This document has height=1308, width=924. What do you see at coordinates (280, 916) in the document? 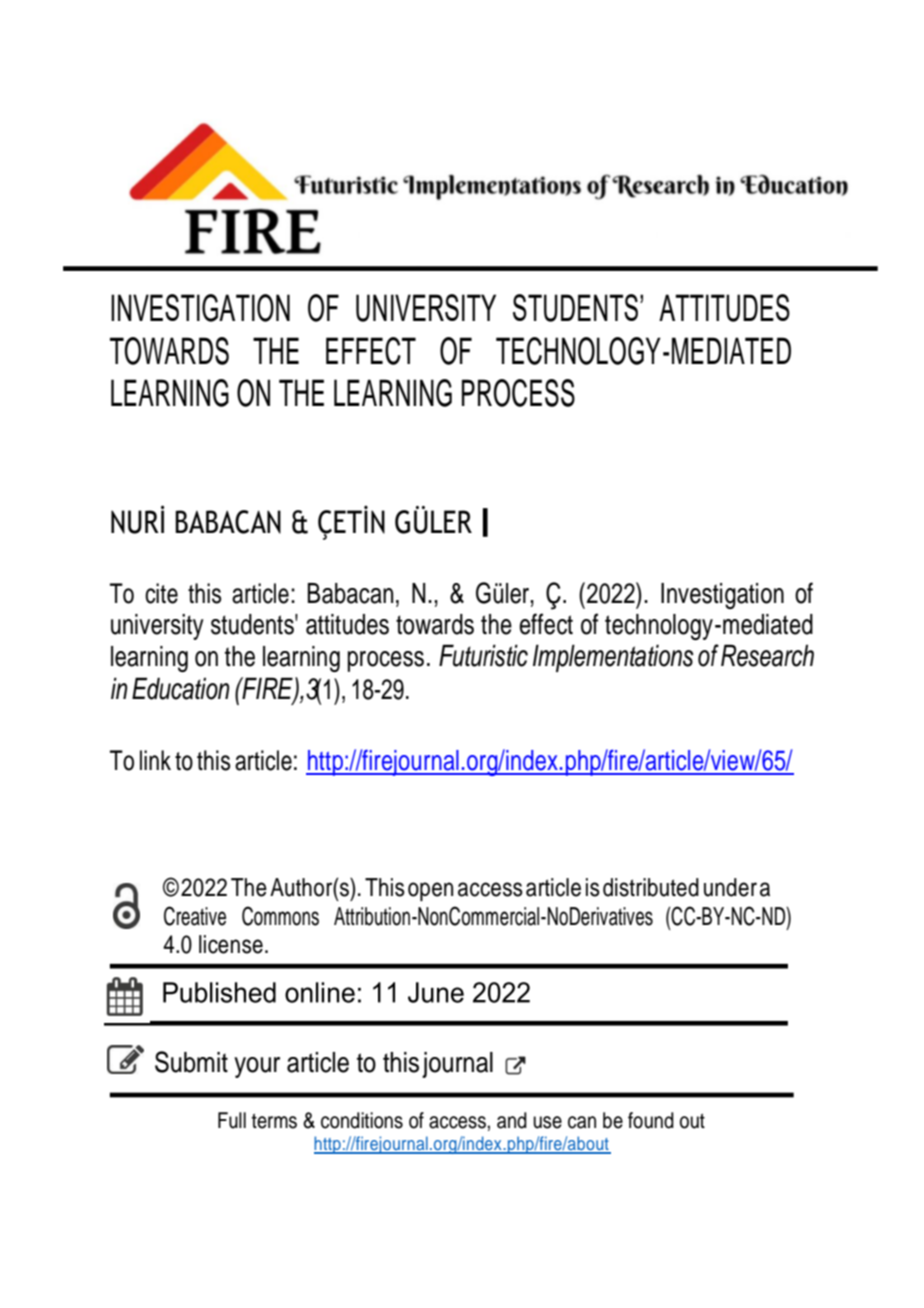
I see `Commons` at bounding box center [280, 916].
